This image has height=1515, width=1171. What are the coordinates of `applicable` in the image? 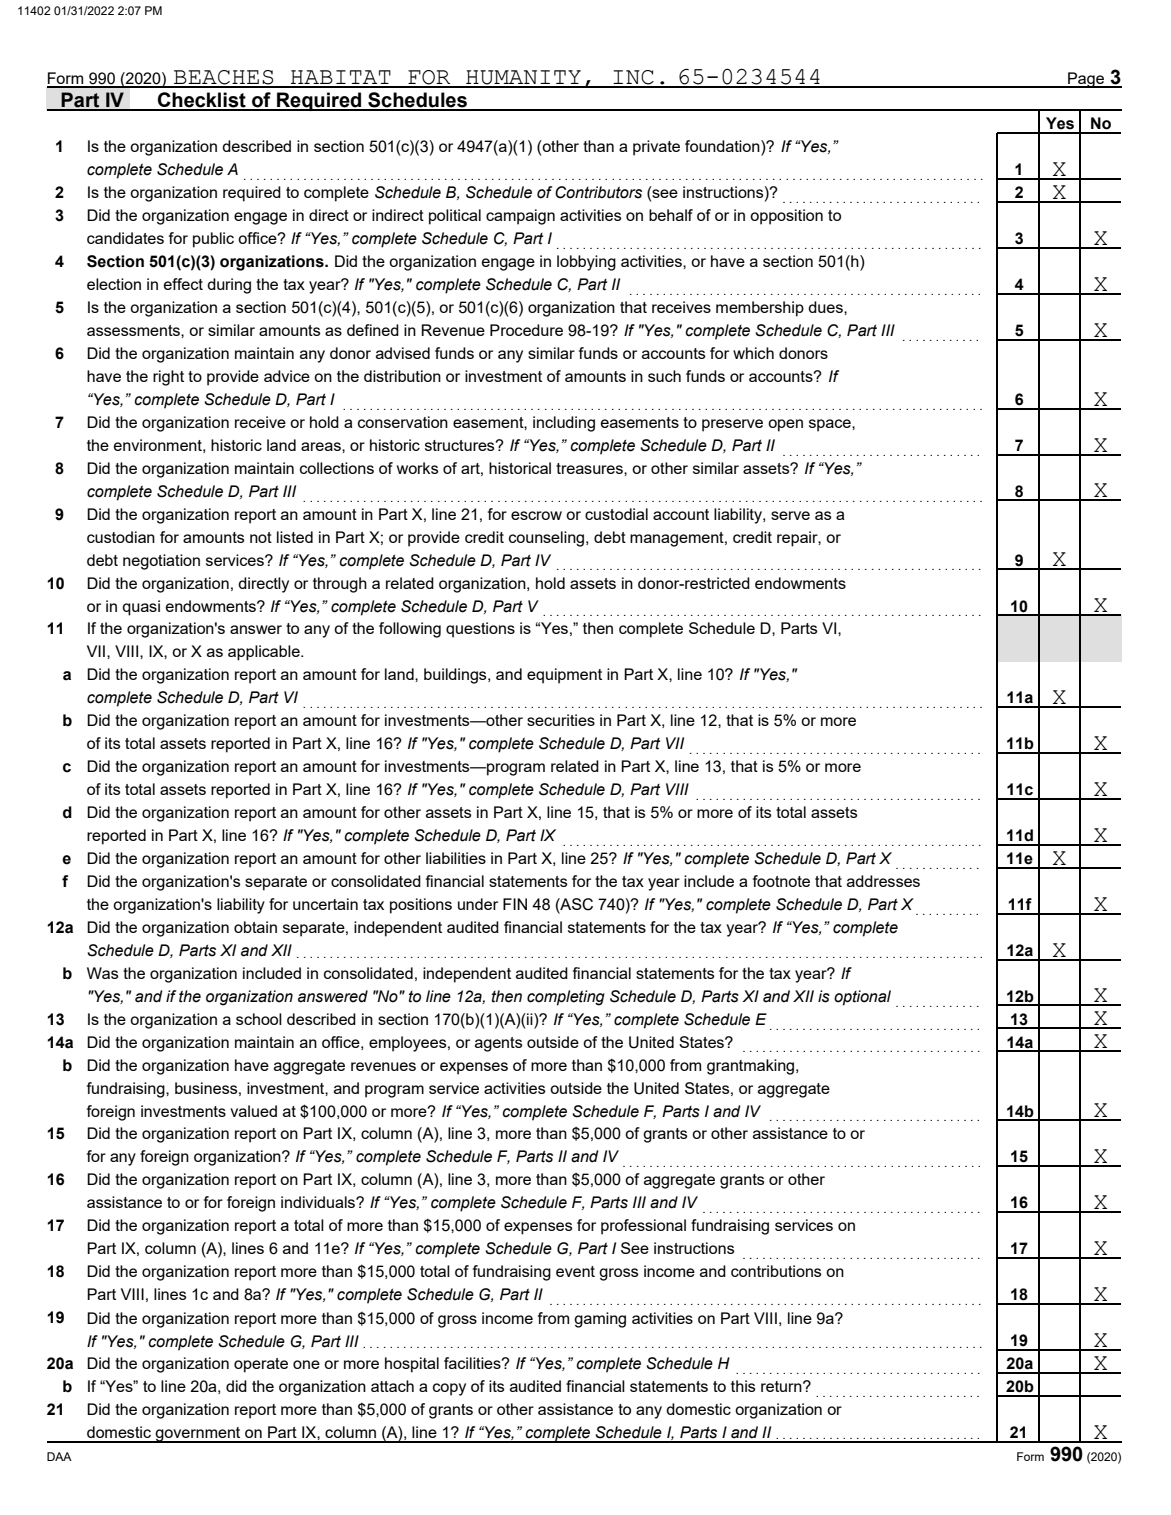 It's located at (265, 653).
